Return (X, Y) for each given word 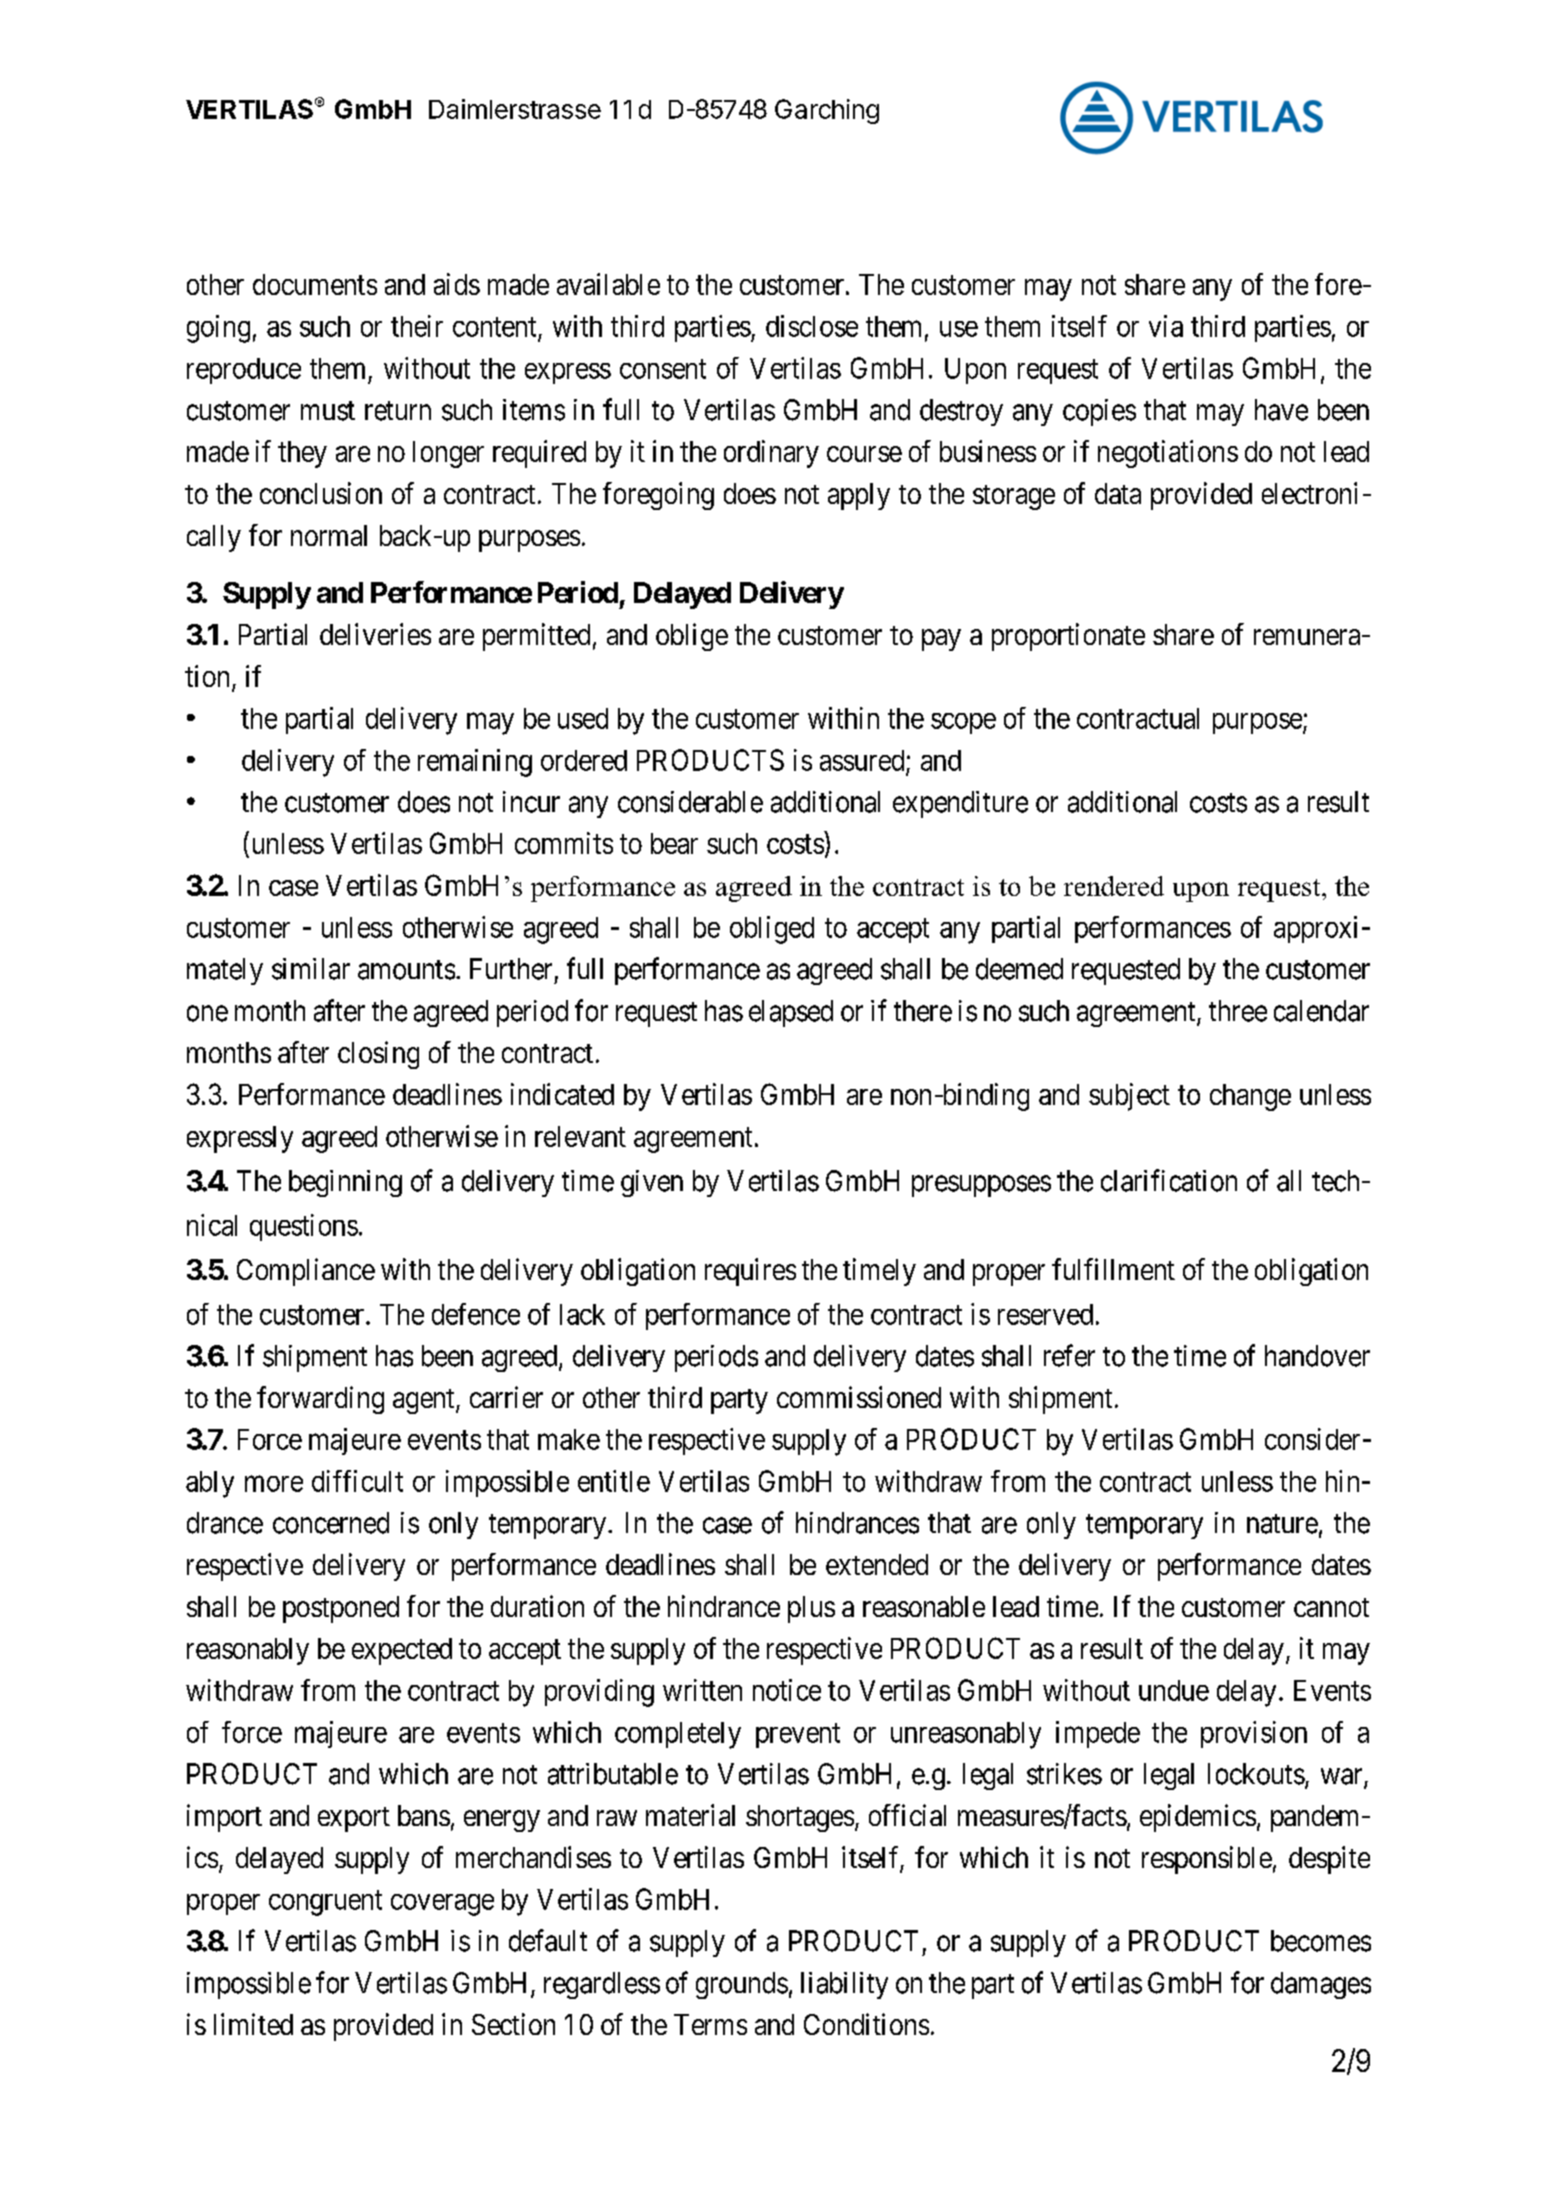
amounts (406, 970)
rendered (1114, 886)
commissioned (859, 1397)
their (417, 326)
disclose (812, 326)
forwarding (320, 1400)
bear (674, 843)
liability (844, 1985)
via (1166, 326)
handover (1317, 1356)
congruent (325, 1903)
